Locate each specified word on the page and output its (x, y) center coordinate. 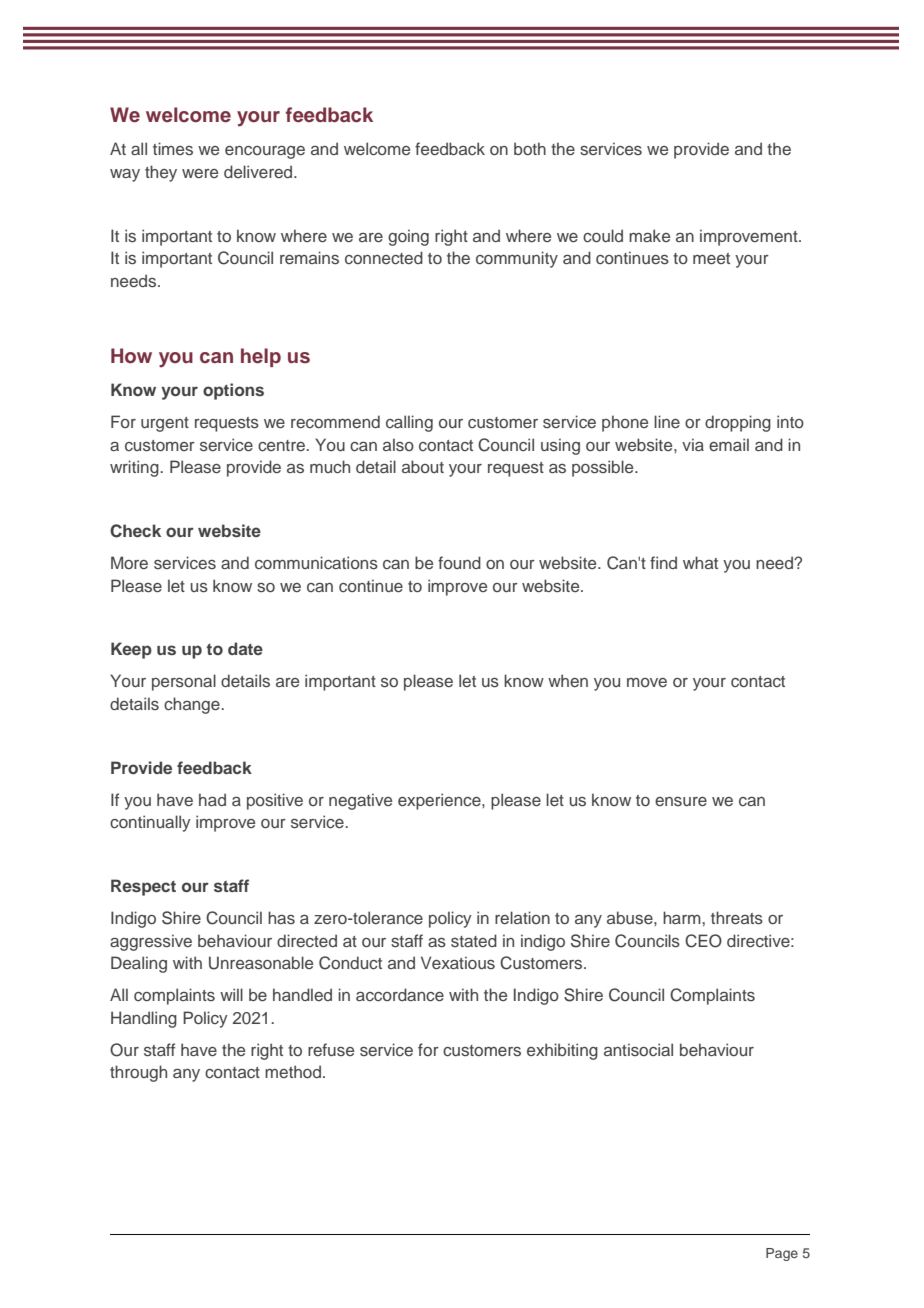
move (647, 682)
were (200, 173)
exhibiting (562, 1051)
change (193, 705)
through (138, 1073)
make (649, 235)
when (568, 680)
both (530, 148)
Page (782, 1254)
